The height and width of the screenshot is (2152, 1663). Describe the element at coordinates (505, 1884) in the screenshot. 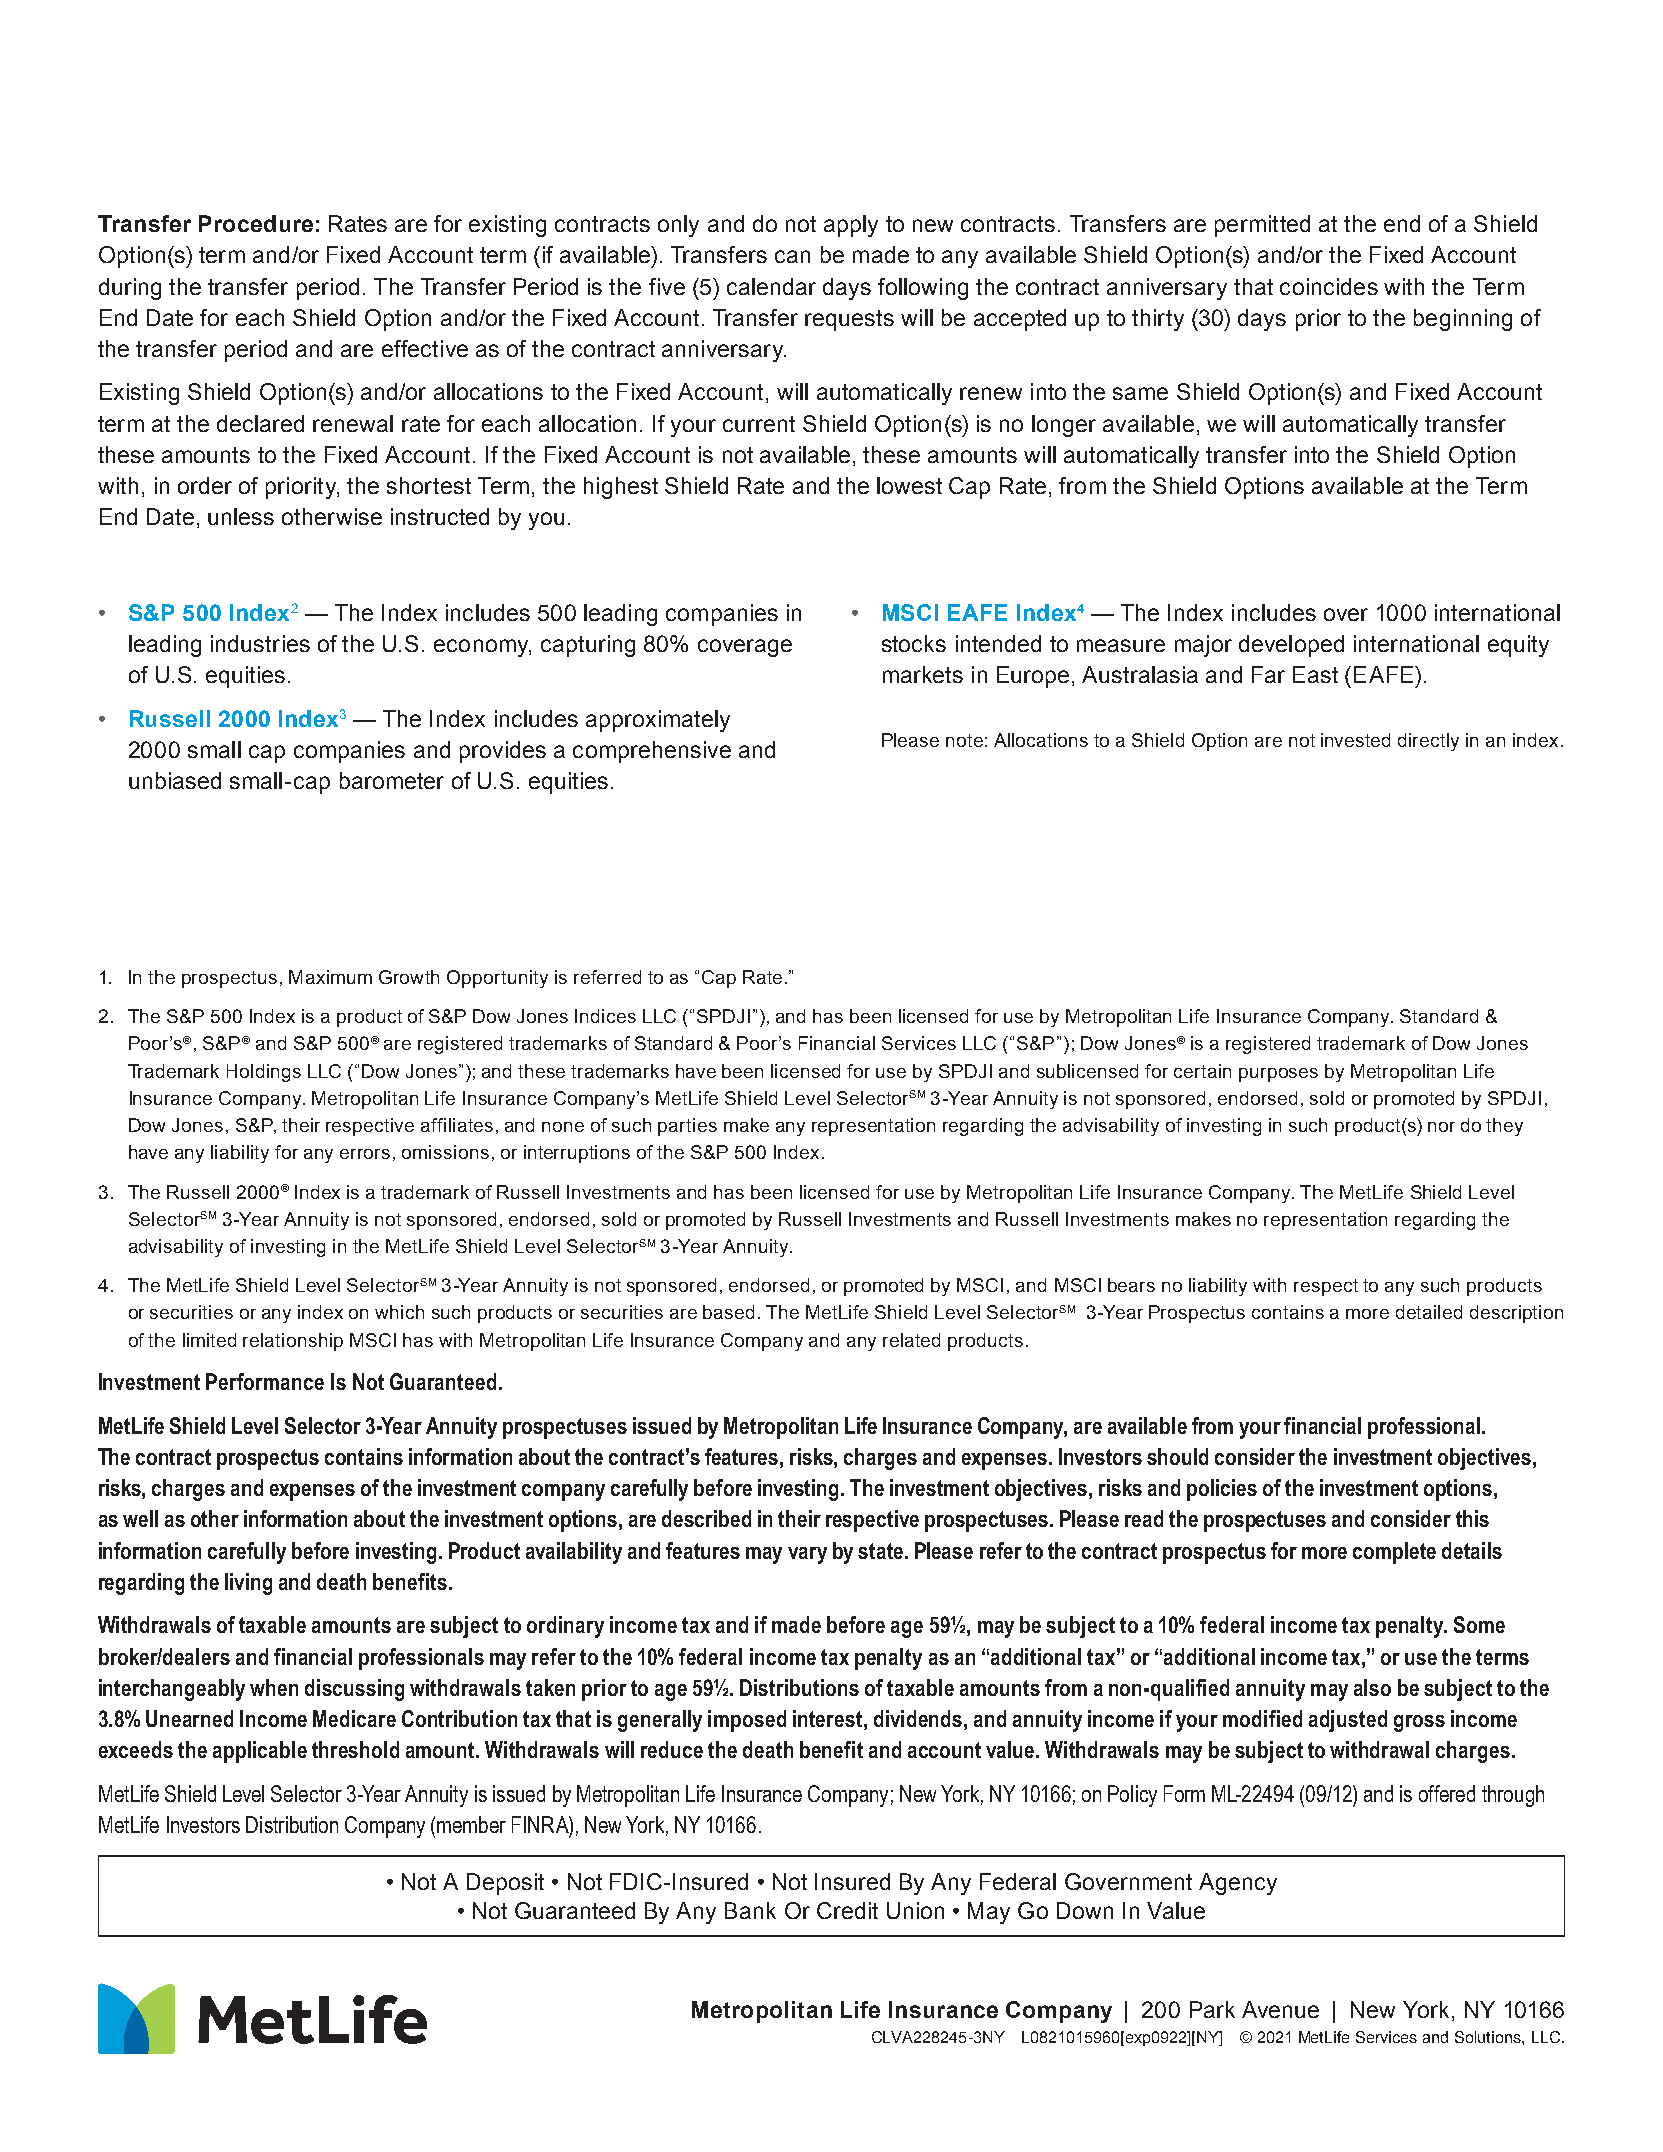

I see `Deposit` at that location.
